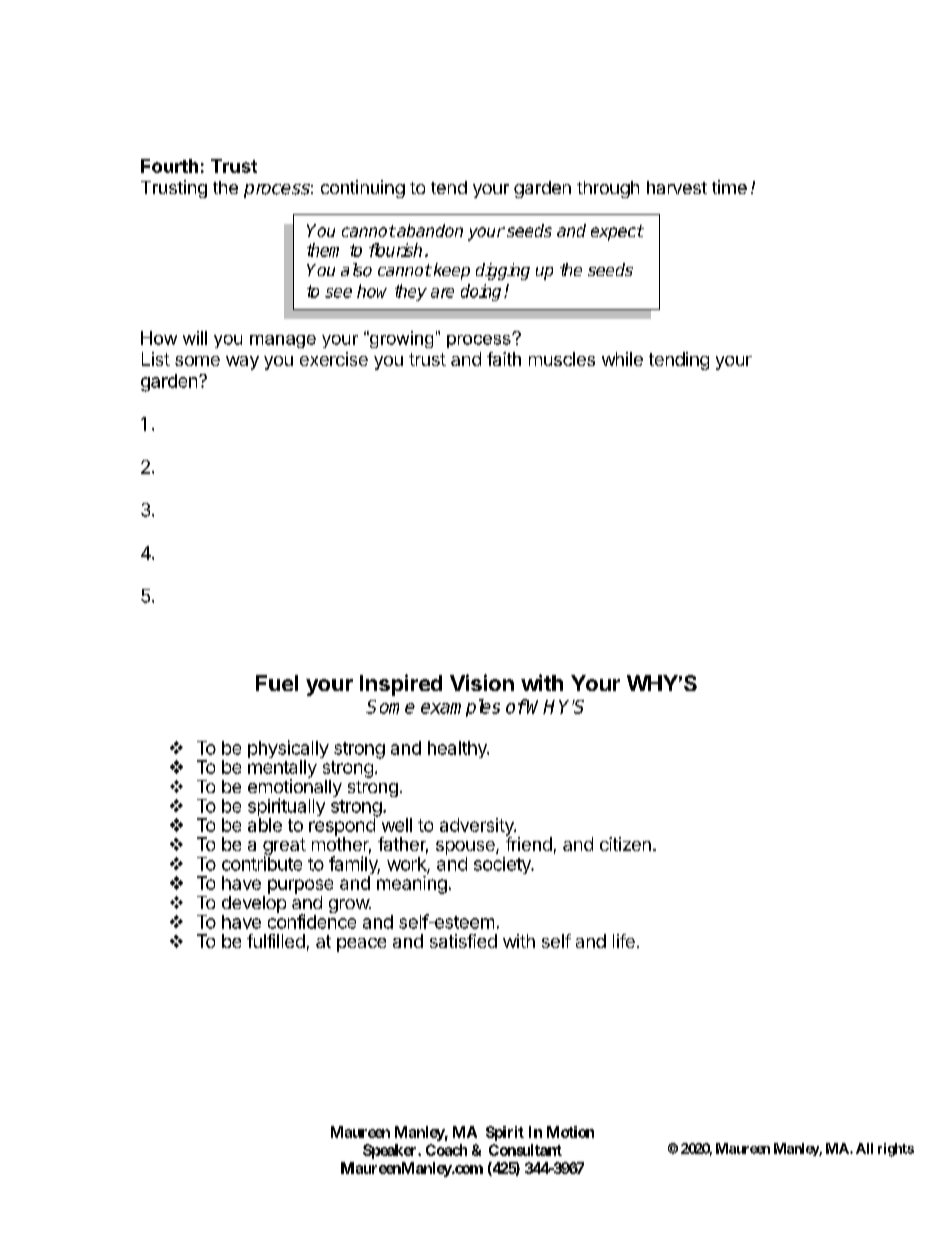 The width and height of the screenshot is (952, 1233). I want to click on Speaker, so click(391, 1151).
